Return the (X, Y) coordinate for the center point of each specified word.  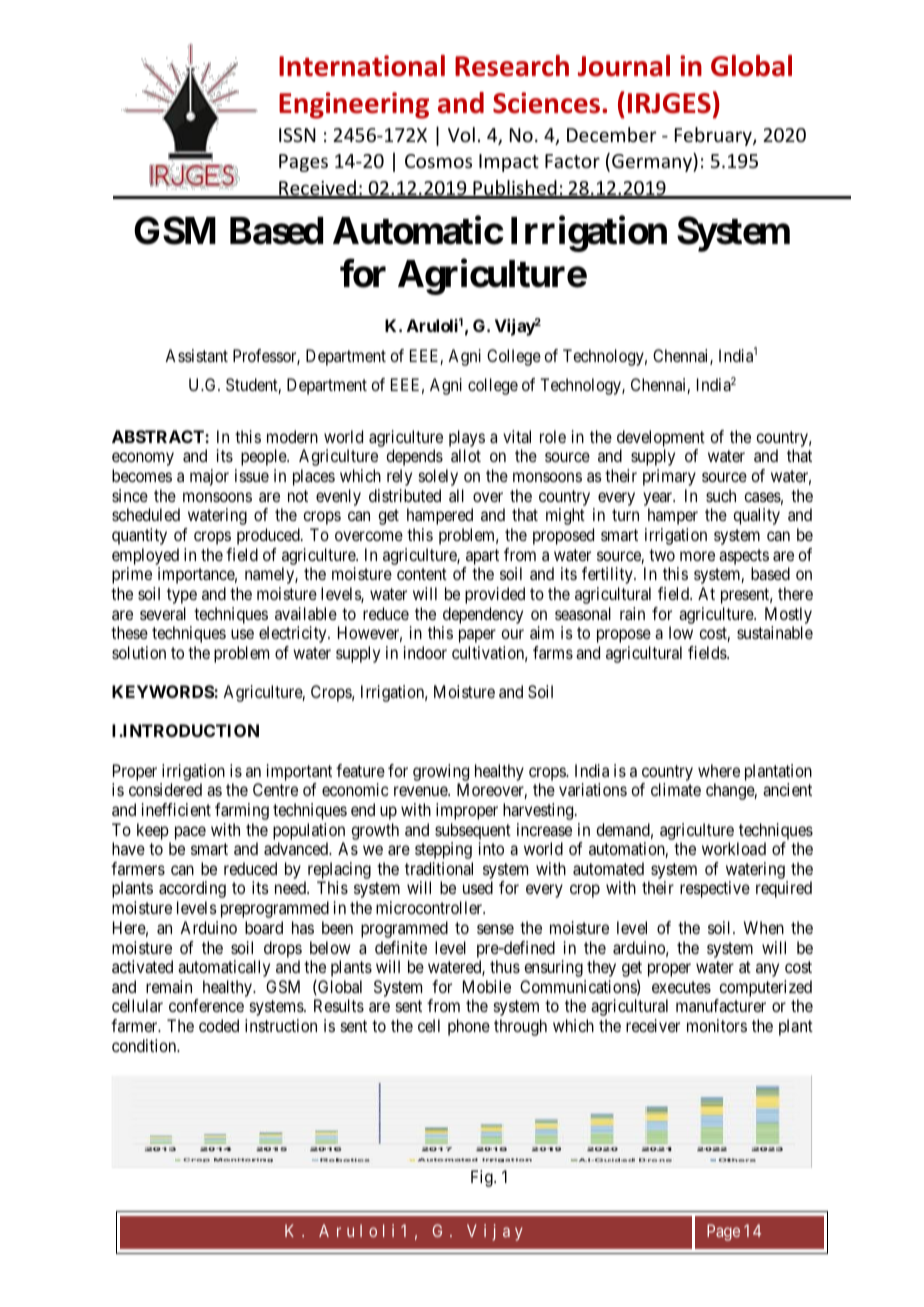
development (661, 440)
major (209, 477)
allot (466, 455)
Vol (461, 134)
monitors (717, 1025)
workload (734, 848)
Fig (483, 1178)
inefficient (176, 809)
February (714, 136)
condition (145, 1045)
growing (441, 772)
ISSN (297, 135)
